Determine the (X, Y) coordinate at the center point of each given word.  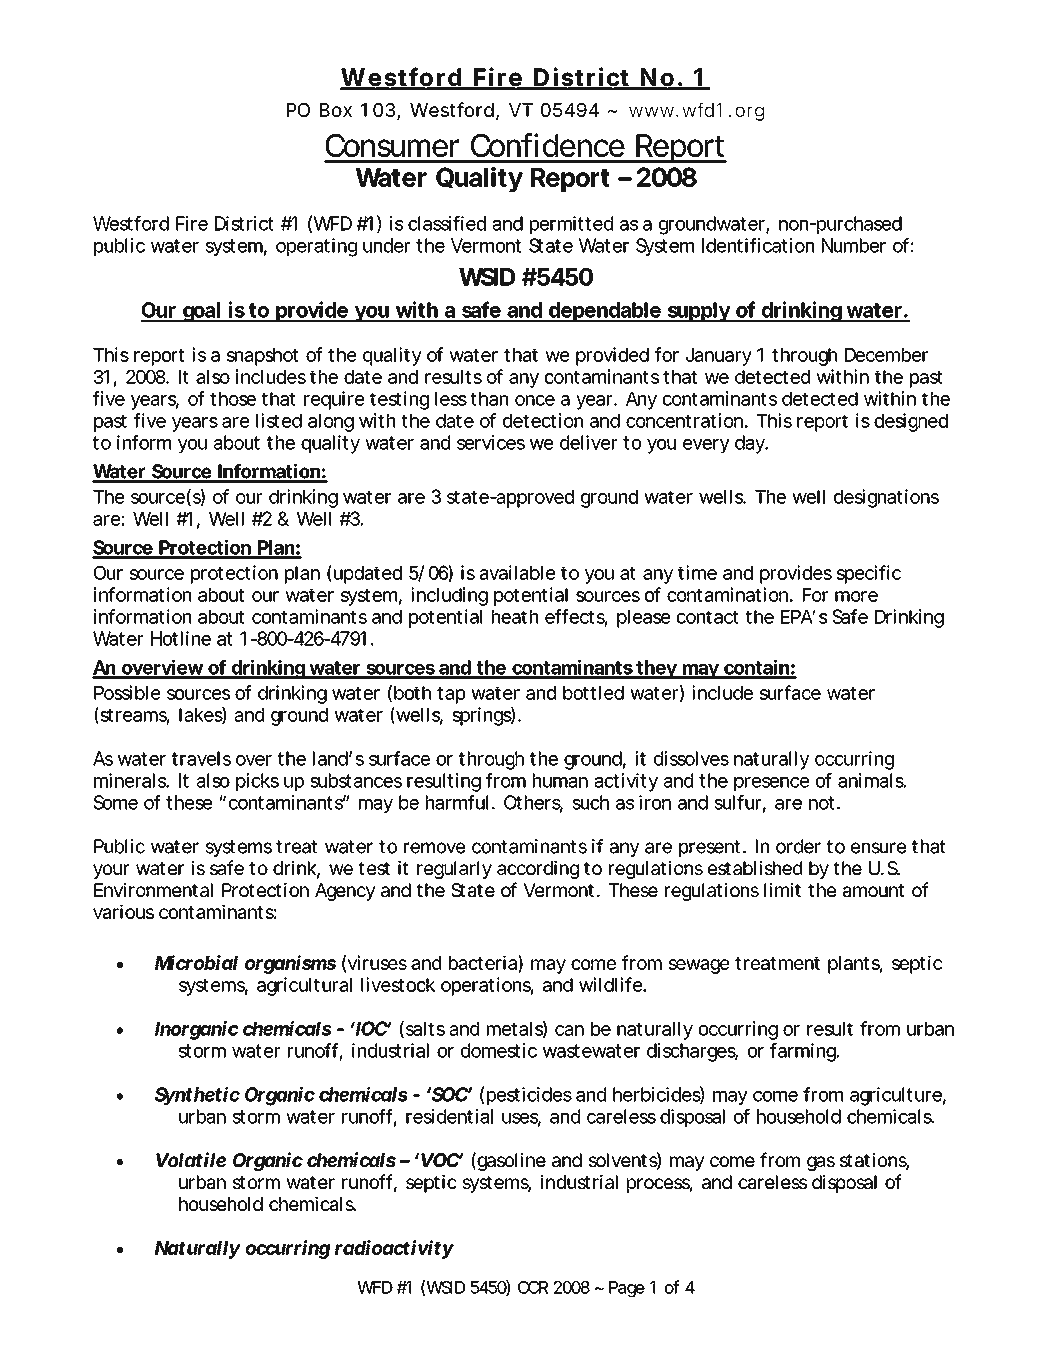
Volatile (191, 1159)
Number (854, 245)
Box (336, 110)
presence (771, 784)
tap (451, 695)
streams (134, 715)
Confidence (548, 145)
